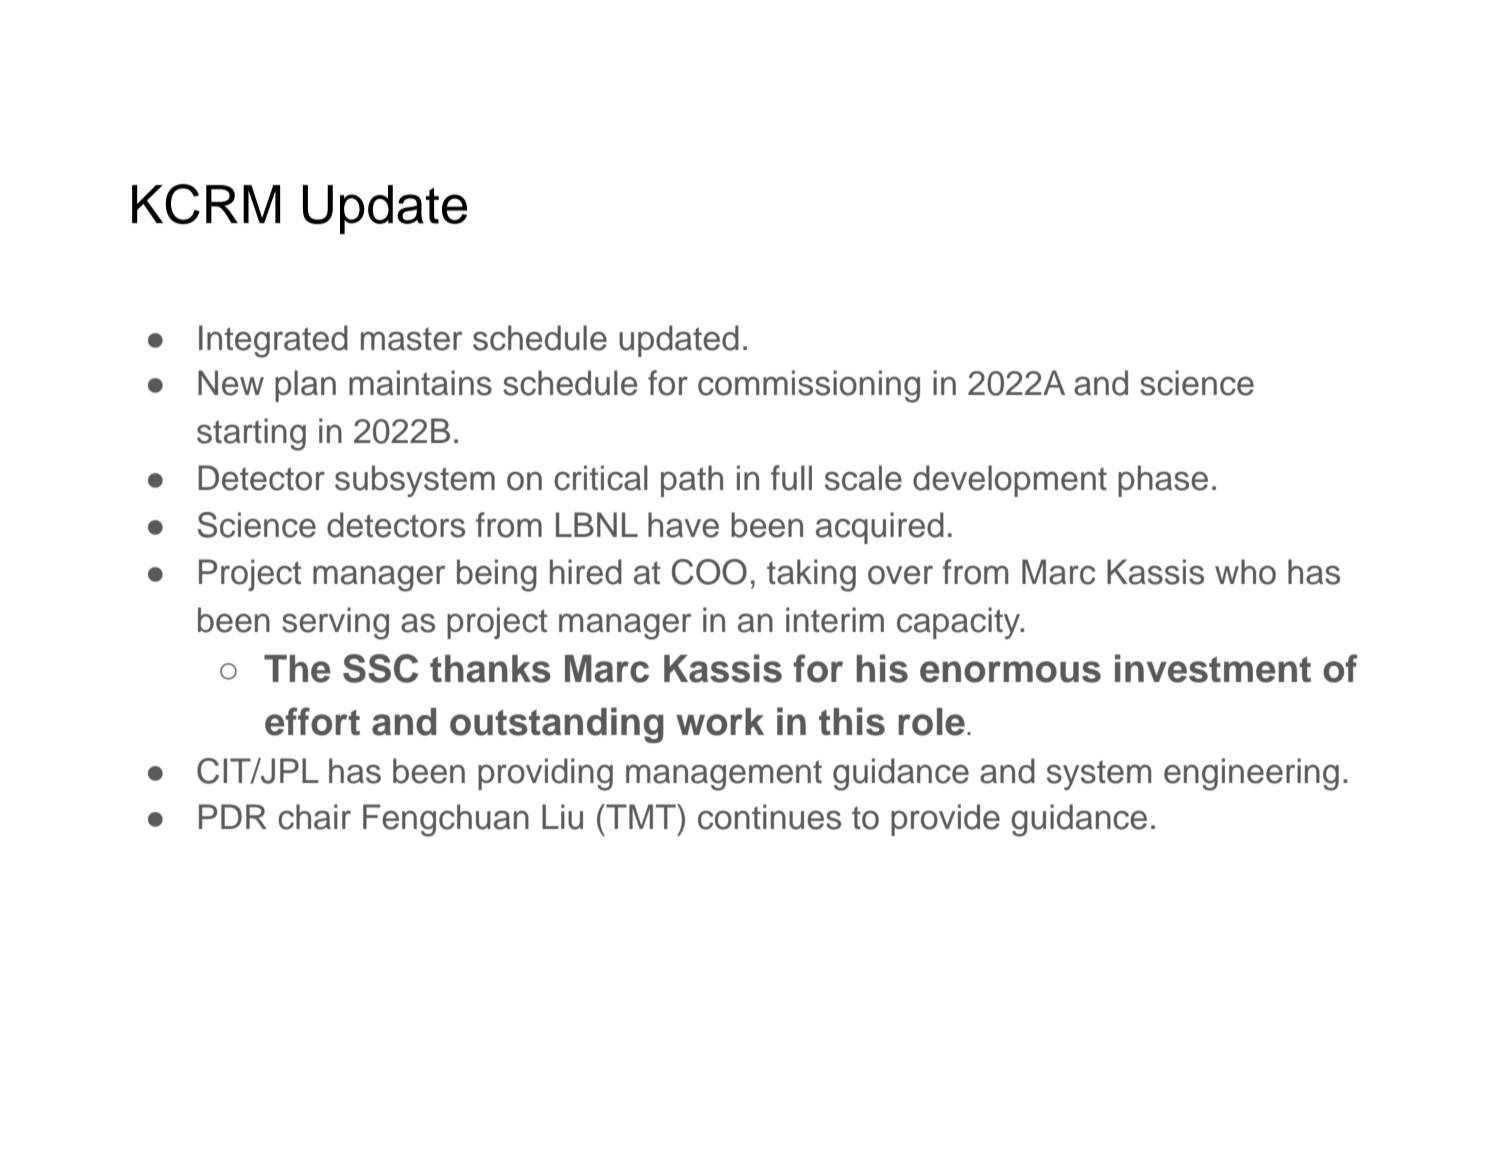  I want to click on have, so click(683, 525).
